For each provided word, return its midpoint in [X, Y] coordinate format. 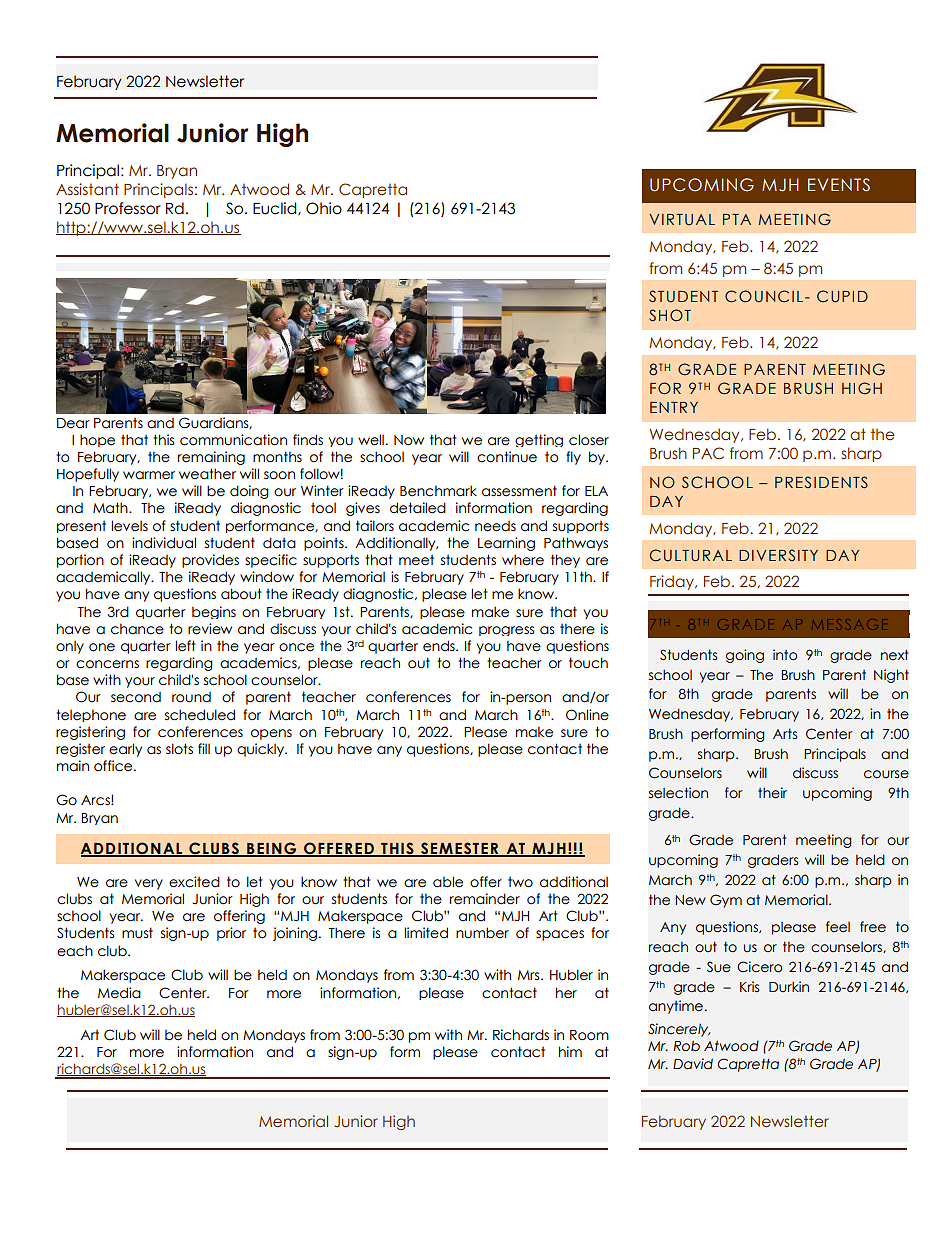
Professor [128, 208]
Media [119, 993]
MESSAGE [850, 624]
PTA [737, 219]
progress [506, 631]
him [570, 1051]
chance [137, 629]
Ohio [324, 208]
